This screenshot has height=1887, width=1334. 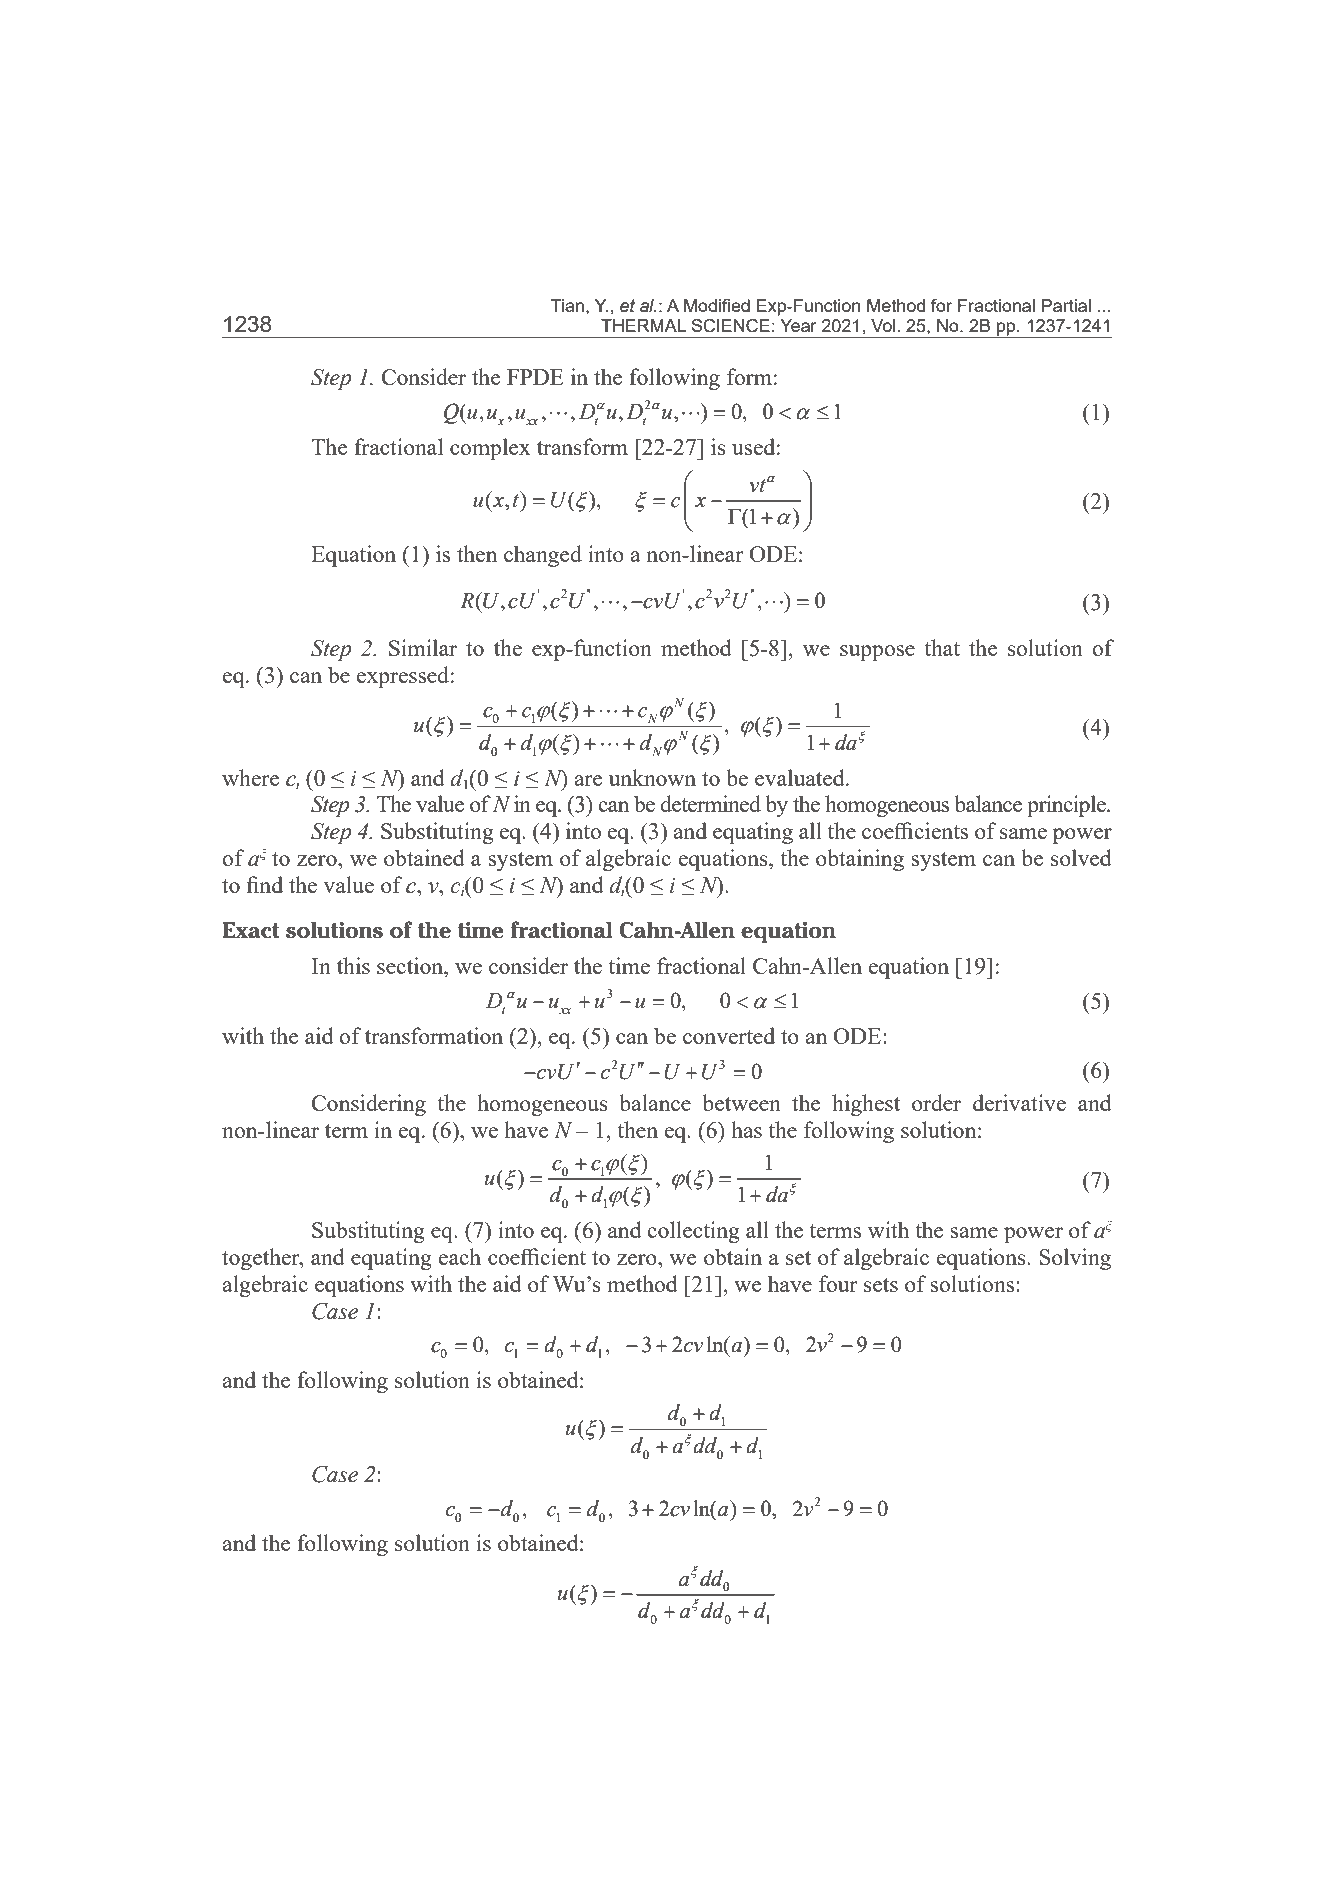 I want to click on Partial, so click(x=1066, y=305).
